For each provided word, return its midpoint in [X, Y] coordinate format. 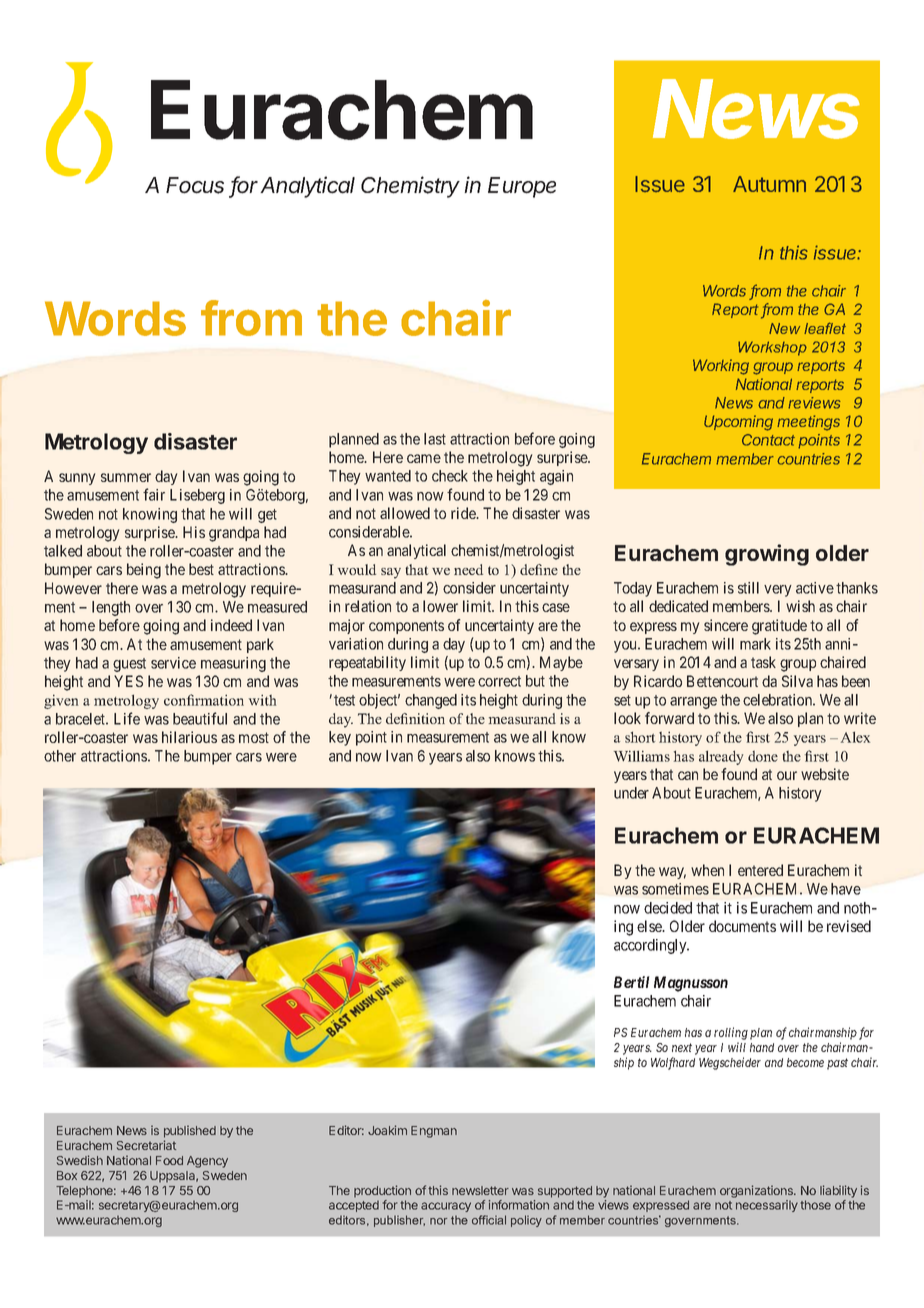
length [111, 608]
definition [415, 718]
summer [126, 477]
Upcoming [738, 423]
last [435, 439]
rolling [731, 1033]
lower [440, 606]
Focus [195, 185]
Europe [522, 187]
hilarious [189, 737]
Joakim [387, 1130]
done [763, 756]
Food [169, 1160]
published [190, 1131]
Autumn [769, 184]
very [778, 591]
